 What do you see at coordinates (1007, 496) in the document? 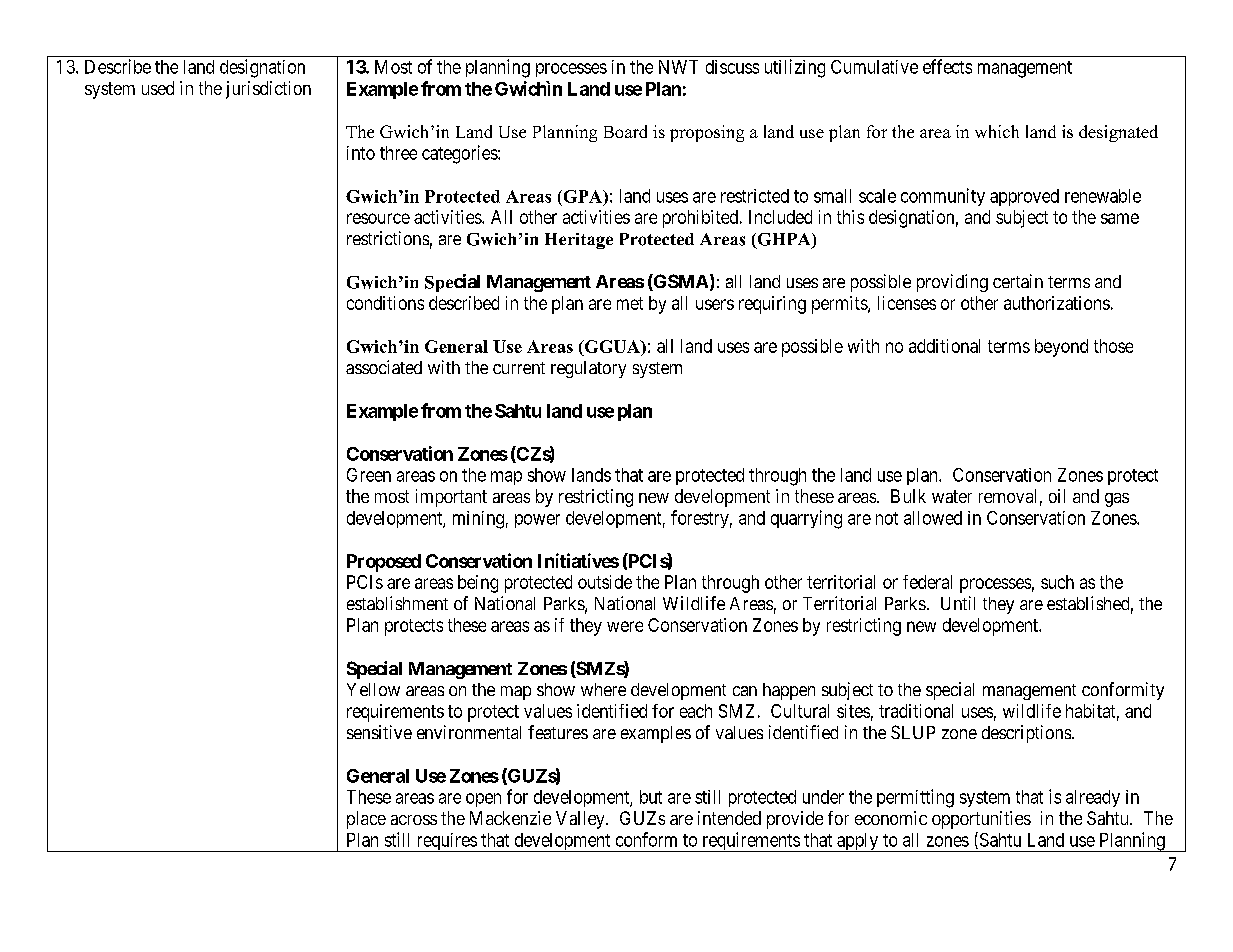
I see `removal` at bounding box center [1007, 496].
